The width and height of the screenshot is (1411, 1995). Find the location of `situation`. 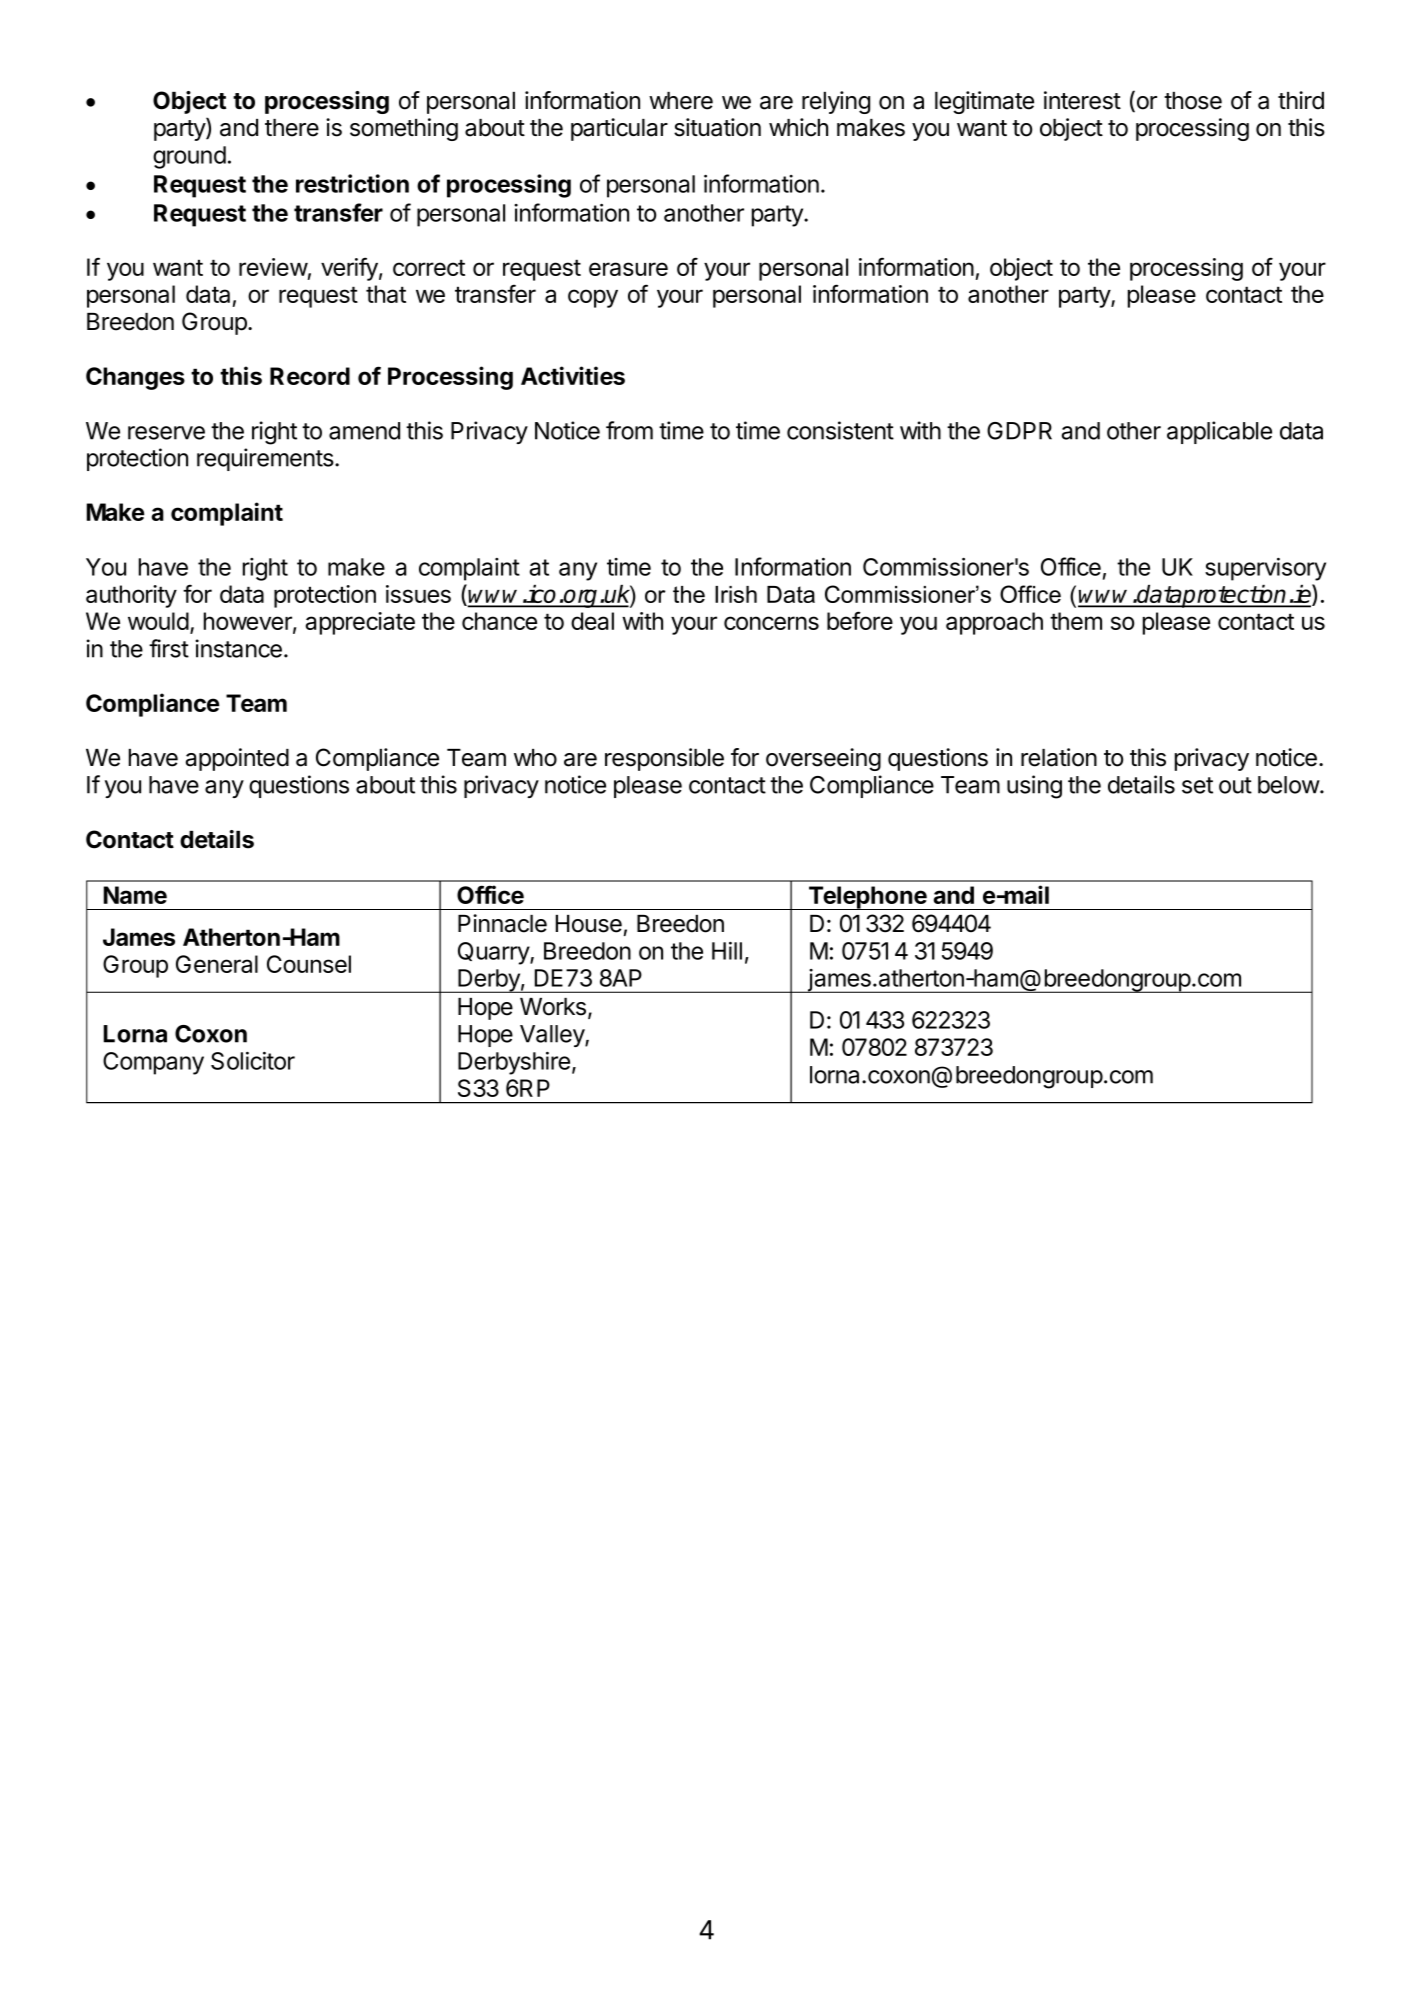

situation is located at coordinates (717, 127).
